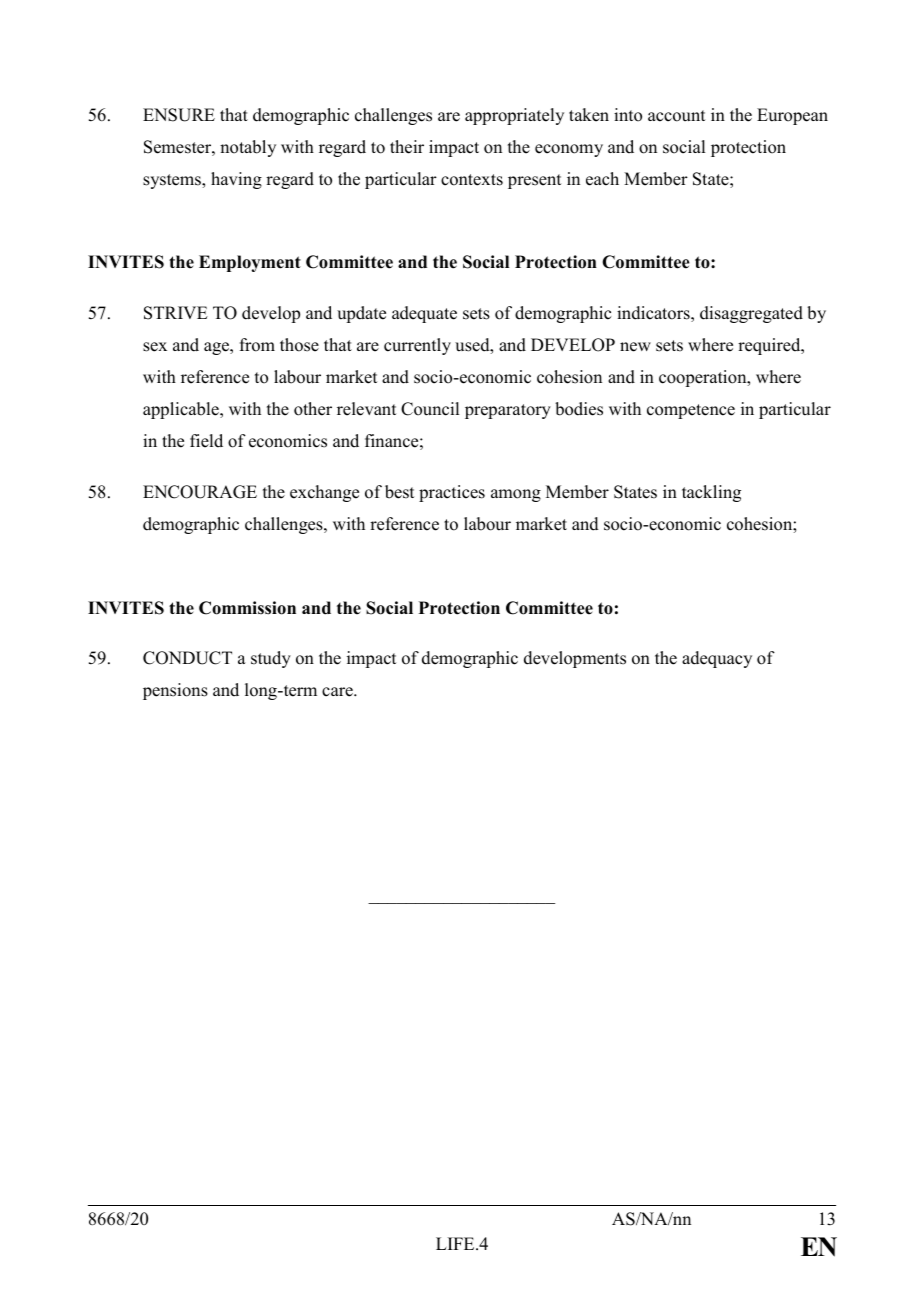 This screenshot has height=1308, width=924. Describe the element at coordinates (452, 493) in the screenshot. I see `practices` at that location.
